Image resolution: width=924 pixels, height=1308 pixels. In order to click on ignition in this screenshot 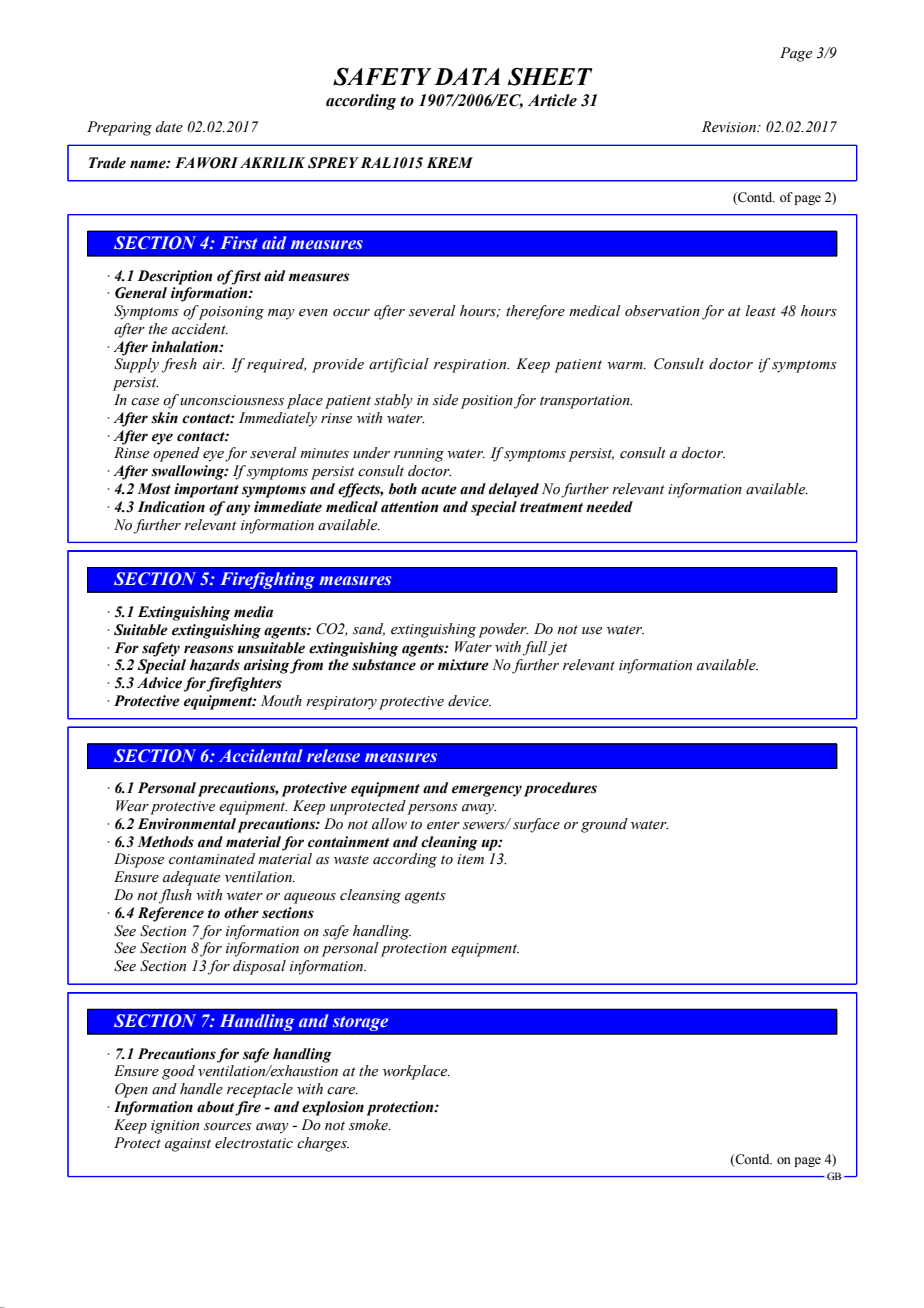, I will do `click(175, 1127)`.
